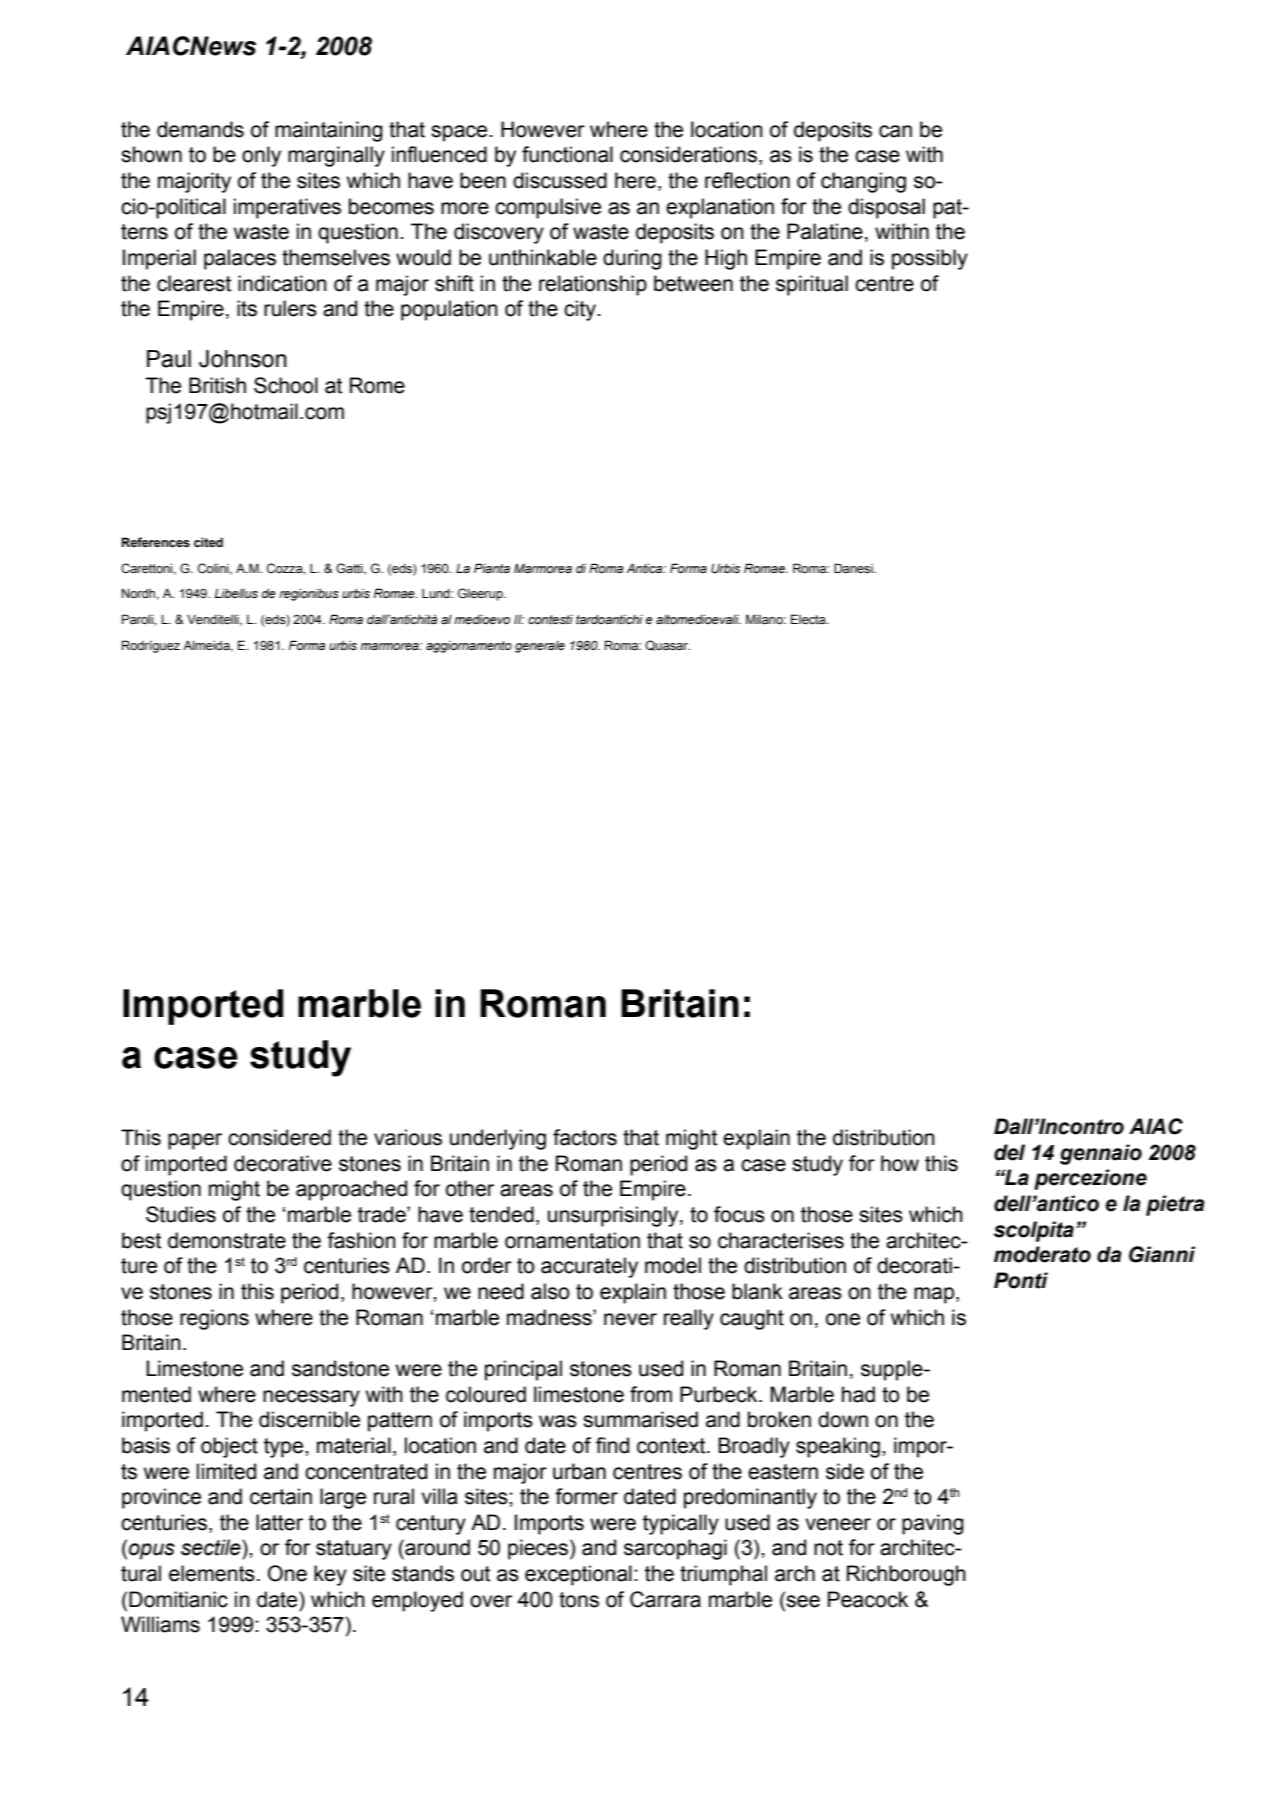 This screenshot has width=1272, height=1799. I want to click on only, so click(261, 156).
